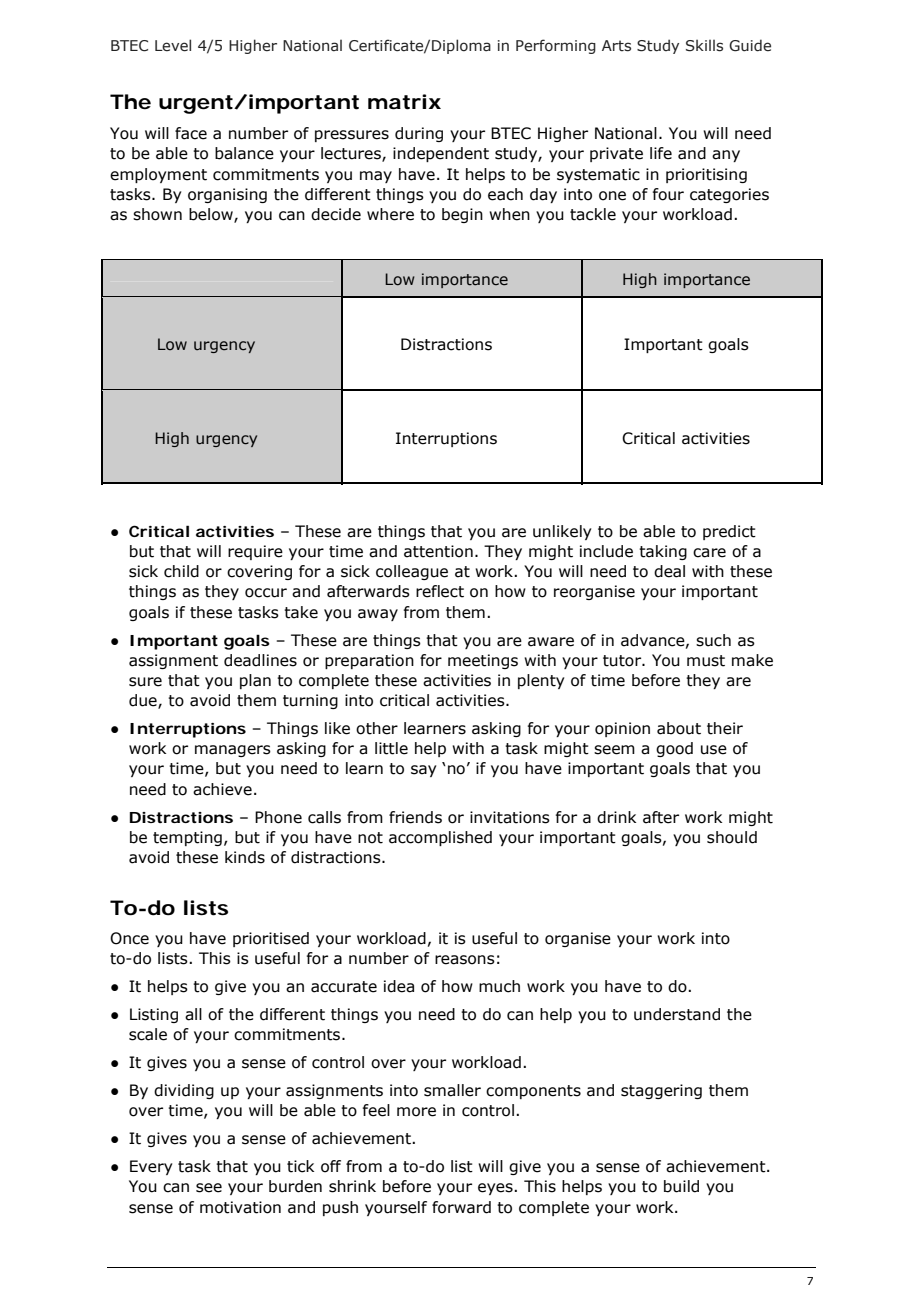  I want to click on attention, so click(438, 551).
